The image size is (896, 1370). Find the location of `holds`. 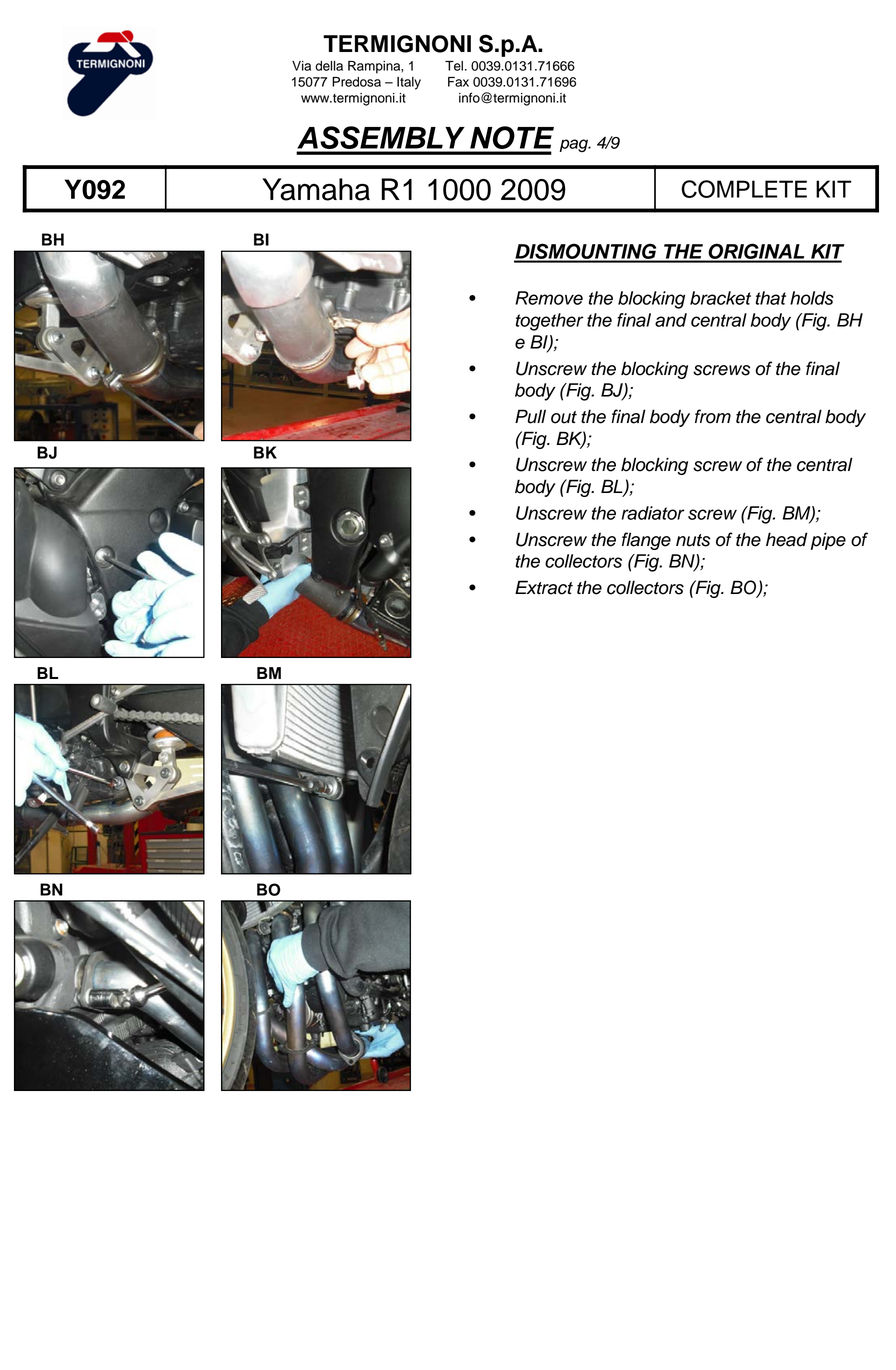

holds is located at coordinates (812, 298).
